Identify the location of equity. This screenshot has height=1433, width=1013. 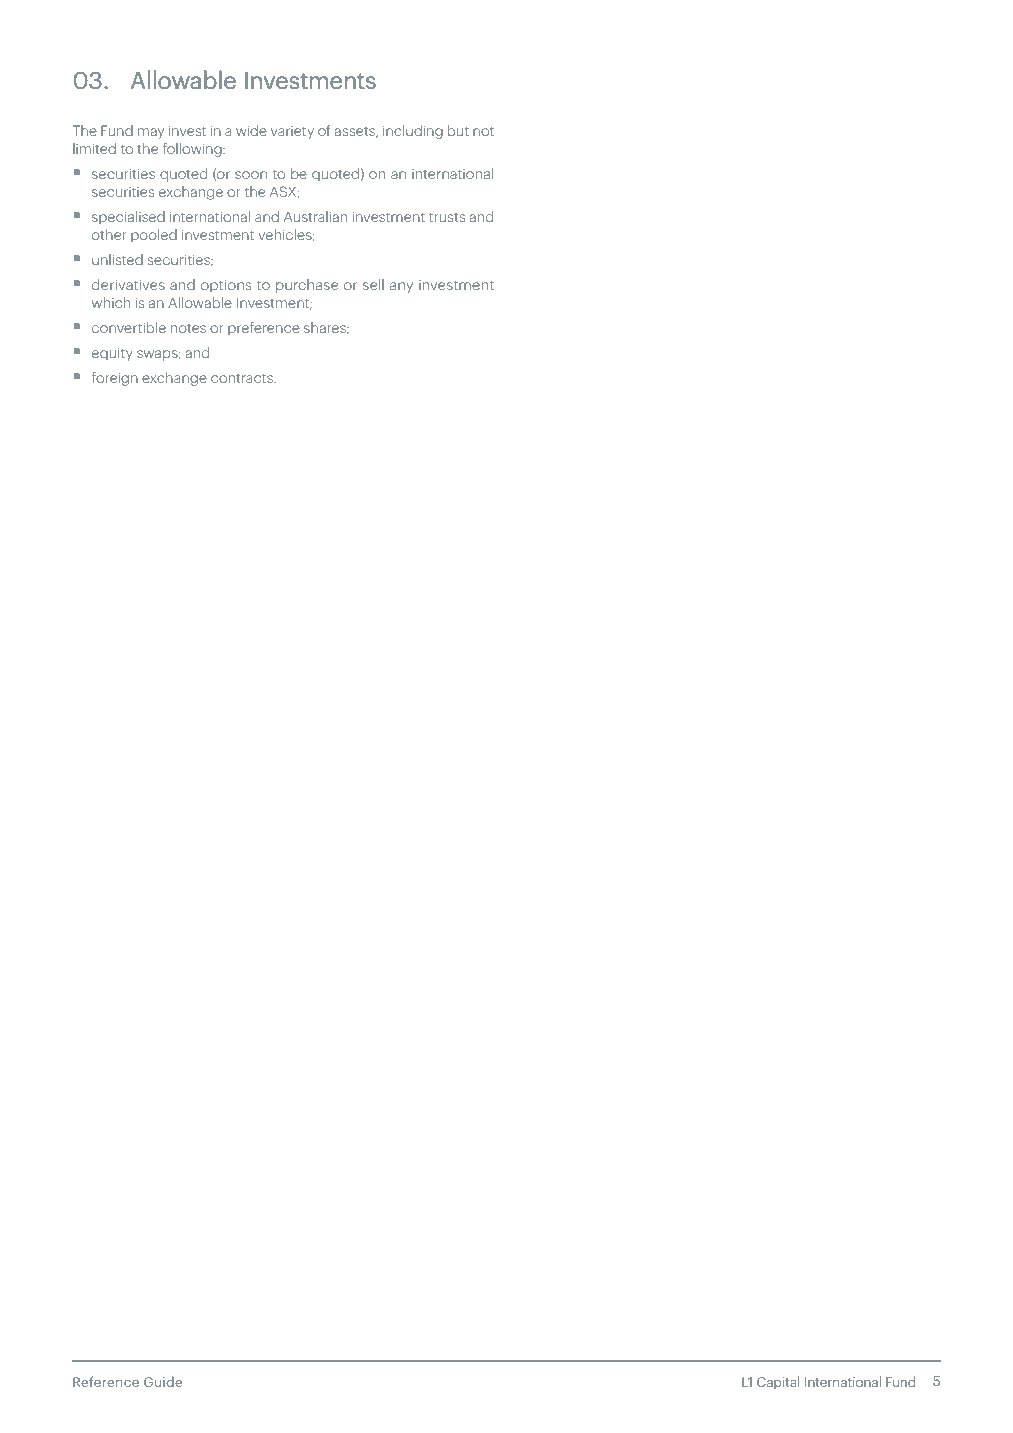
(112, 354).
